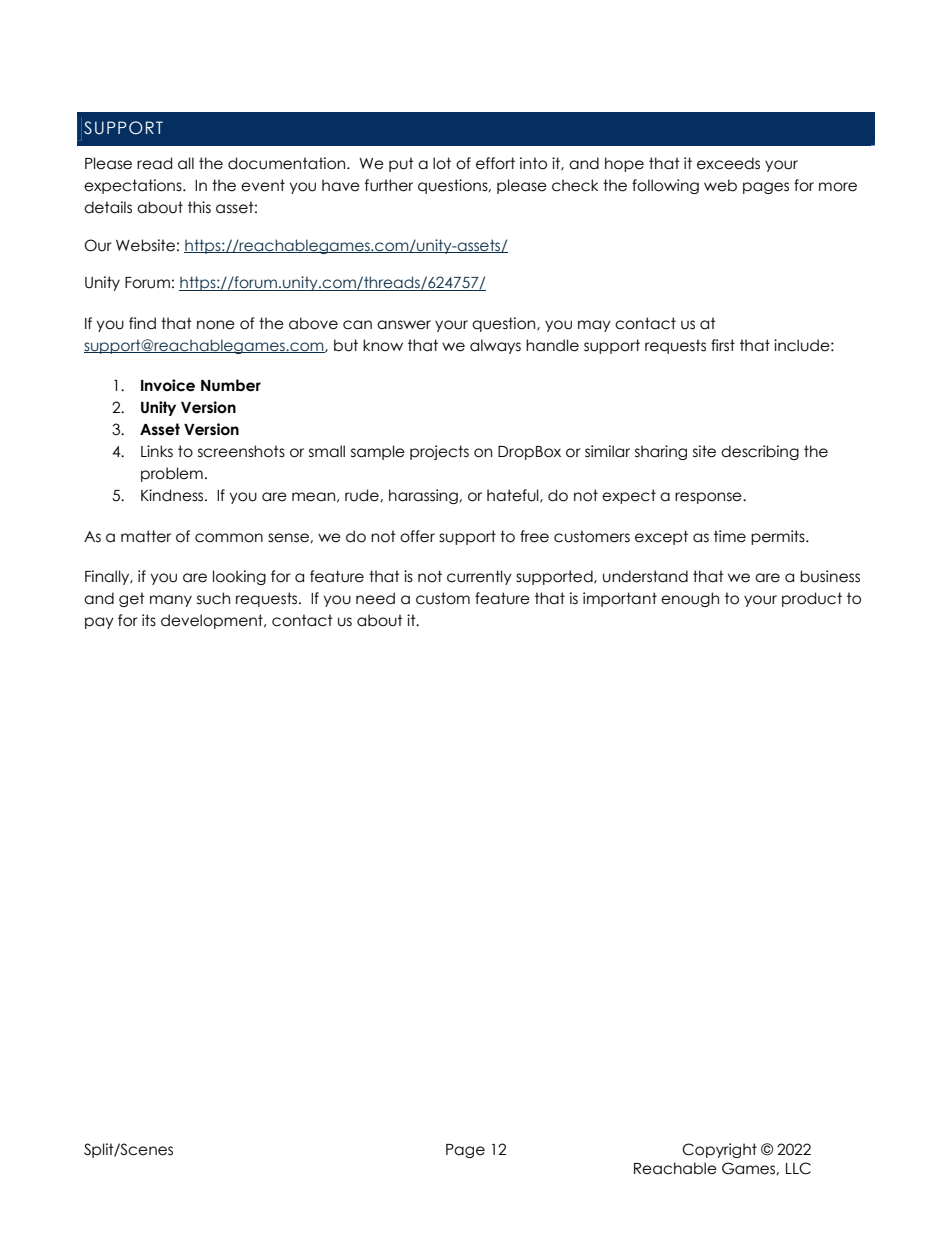  Describe the element at coordinates (798, 1168) in the screenshot. I see `LLC` at that location.
